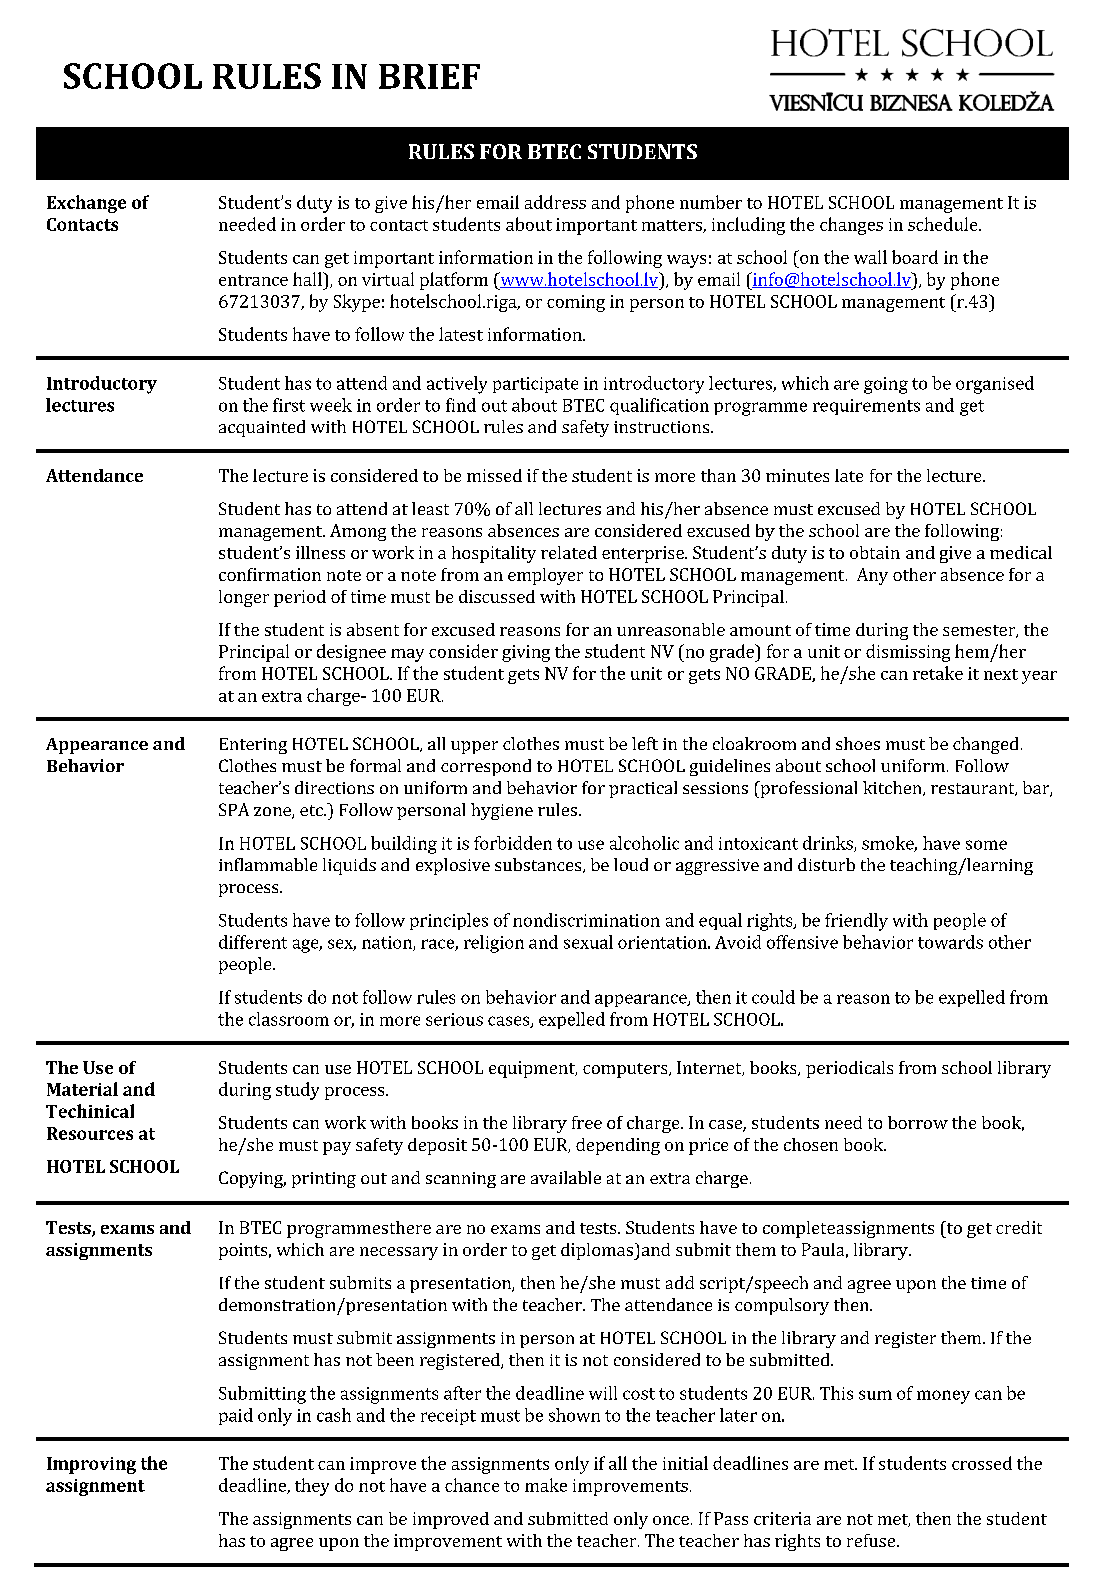 Image resolution: width=1113 pixels, height=1574 pixels. Describe the element at coordinates (502, 811) in the screenshot. I see `hygiene` at that location.
